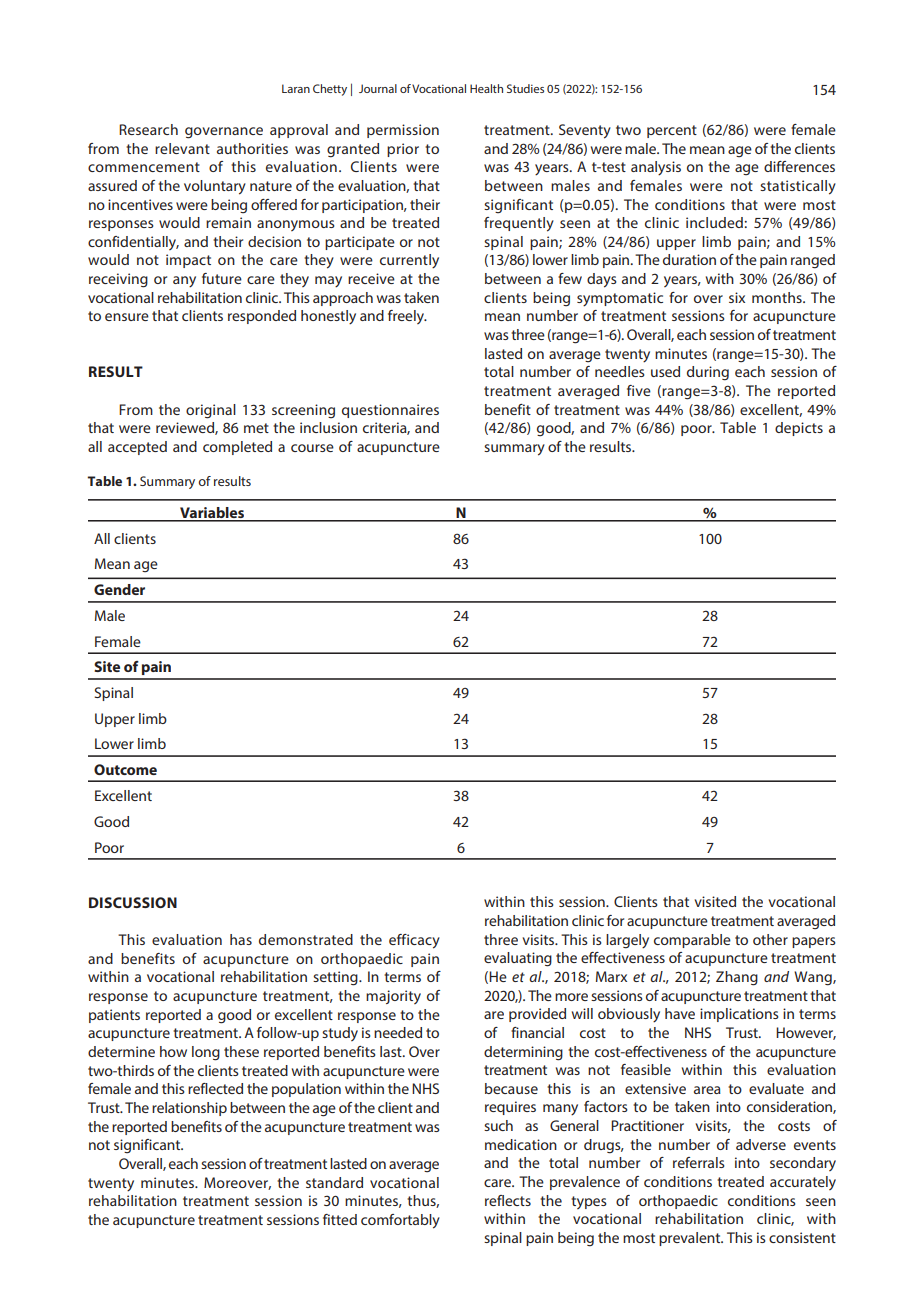  What do you see at coordinates (189, 1109) in the image?
I see `relationship` at bounding box center [189, 1109].
